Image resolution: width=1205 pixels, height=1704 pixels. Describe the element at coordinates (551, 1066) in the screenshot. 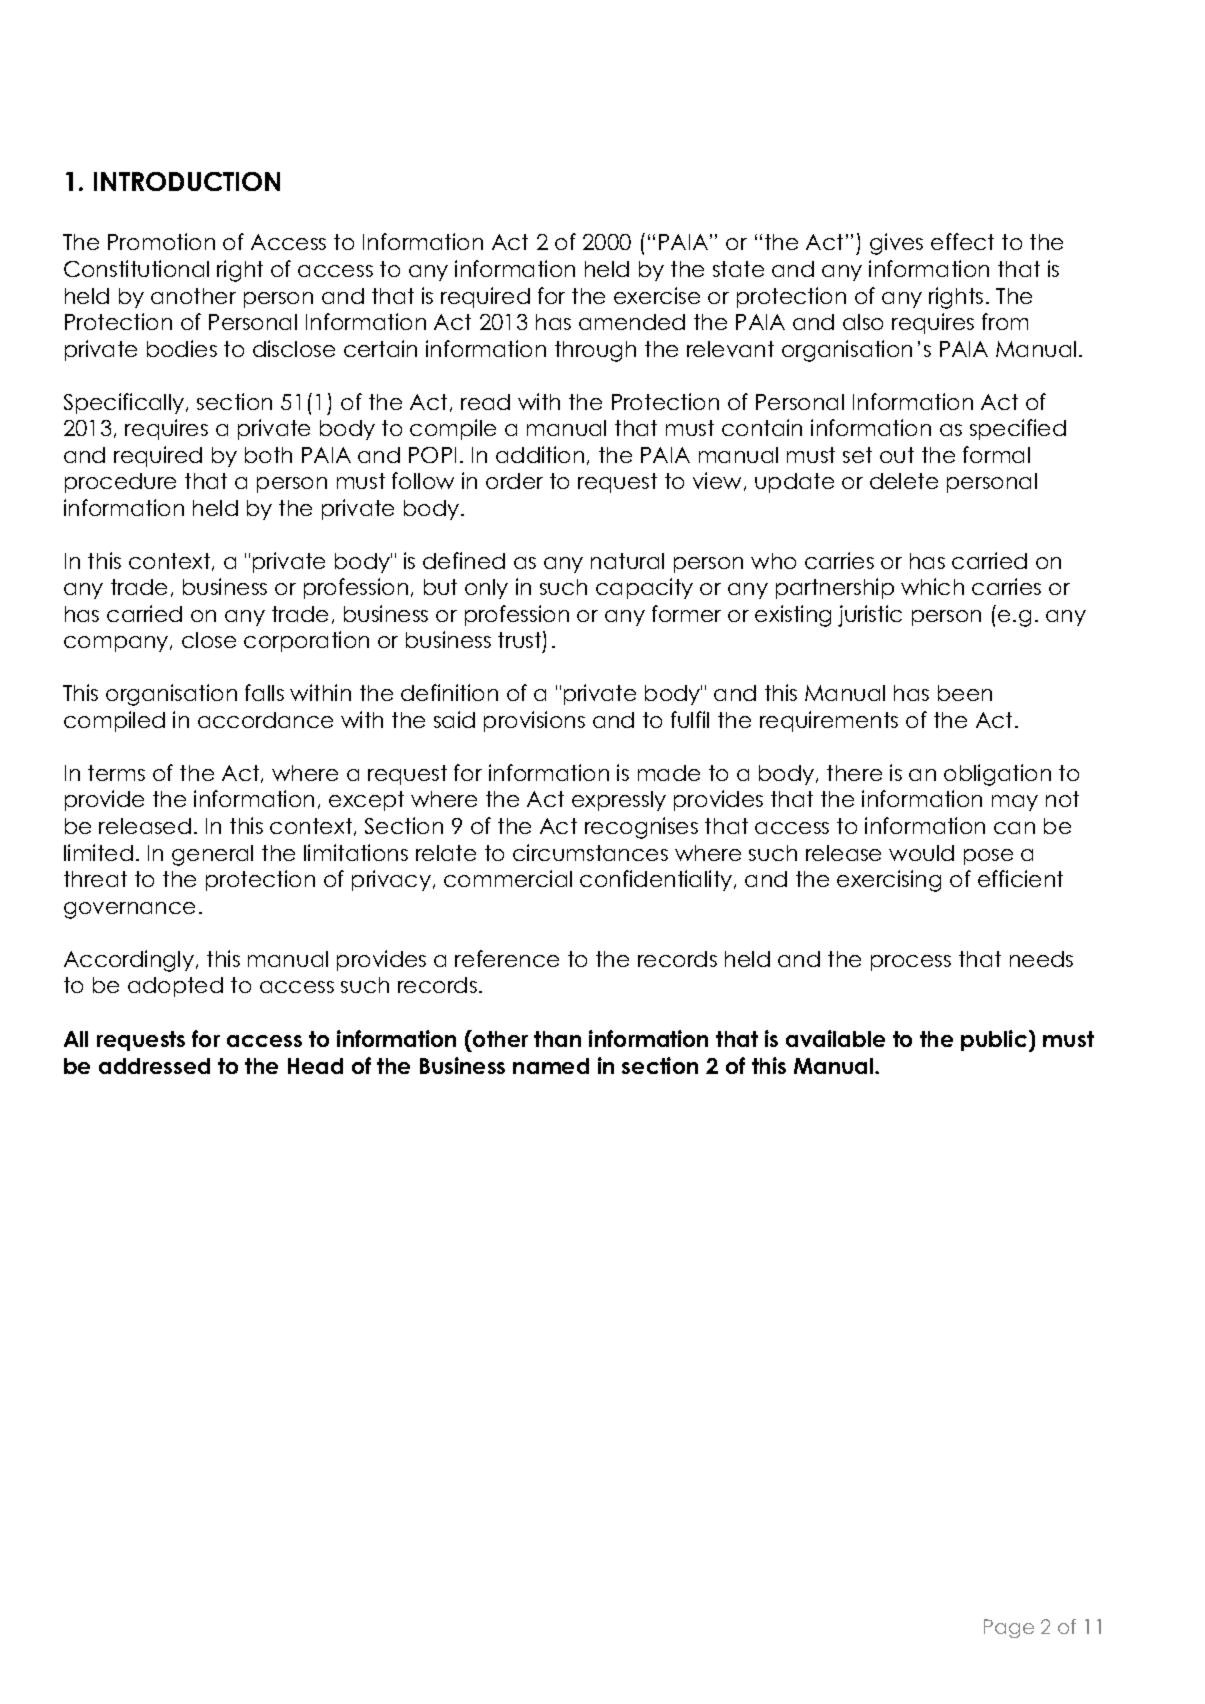

I see `named` at that location.
